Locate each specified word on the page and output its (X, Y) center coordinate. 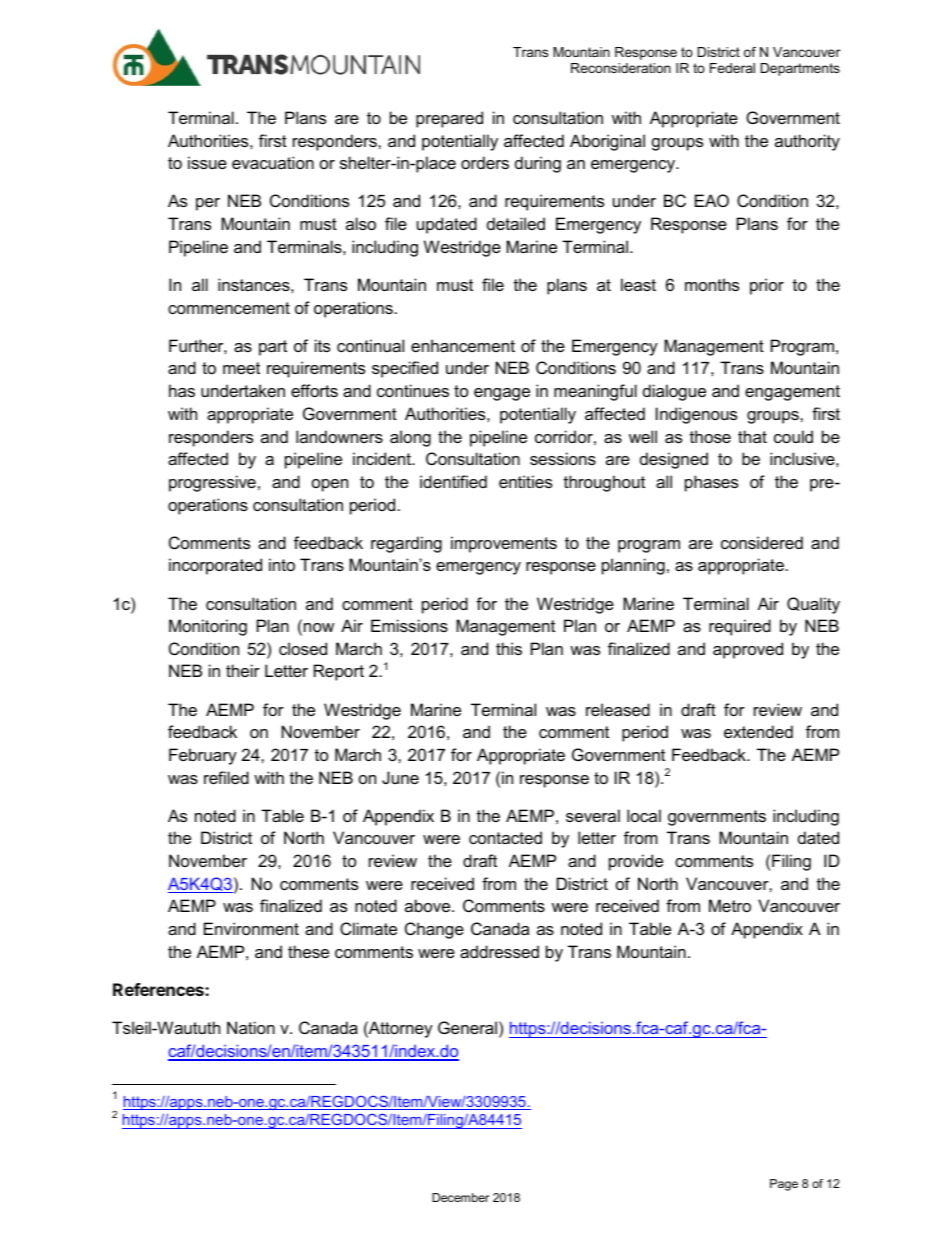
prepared (449, 119)
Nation (251, 1027)
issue (207, 162)
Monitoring (208, 627)
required (740, 627)
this (509, 648)
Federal (732, 68)
